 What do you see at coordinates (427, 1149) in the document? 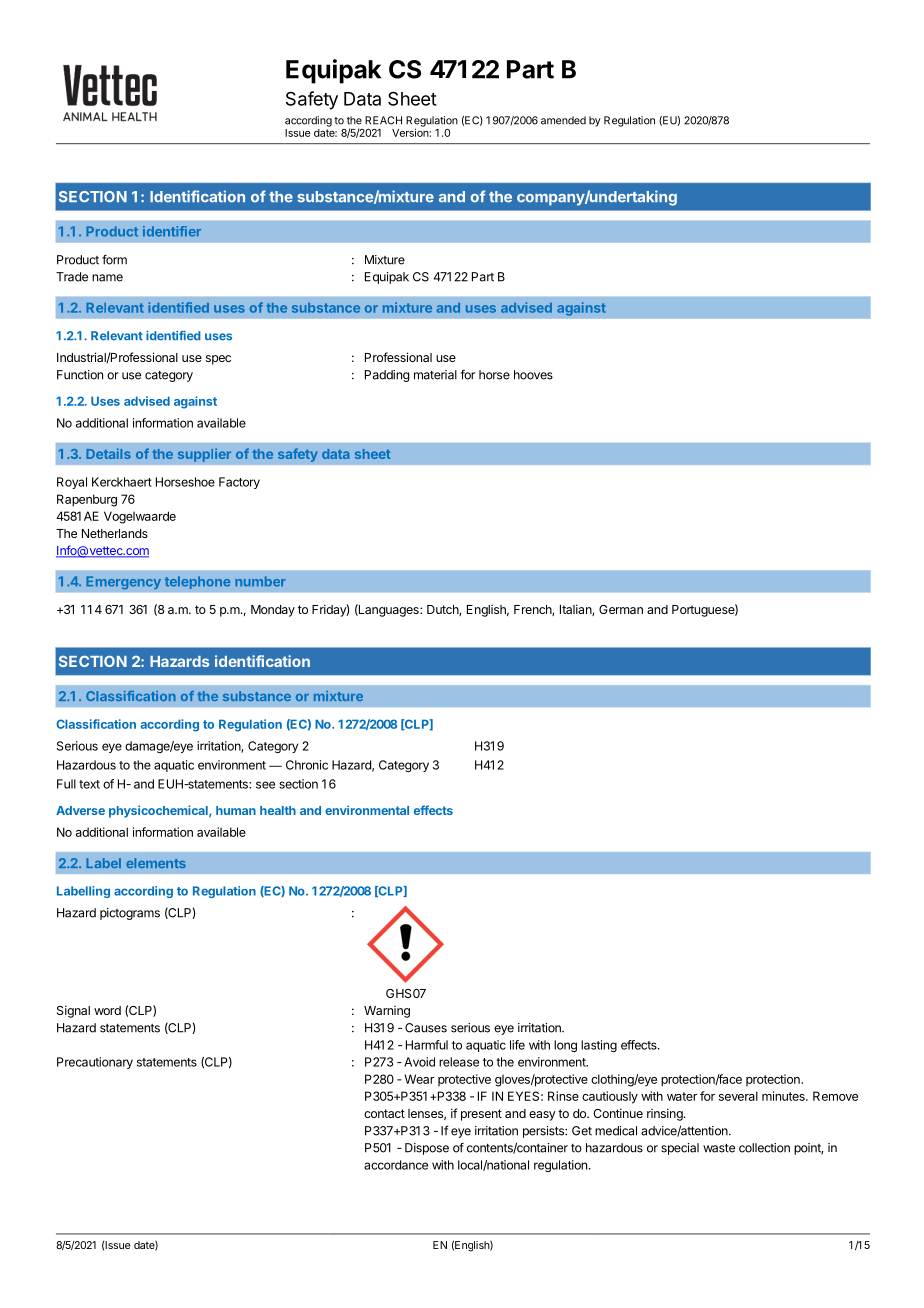
I see `Dispose` at bounding box center [427, 1149].
